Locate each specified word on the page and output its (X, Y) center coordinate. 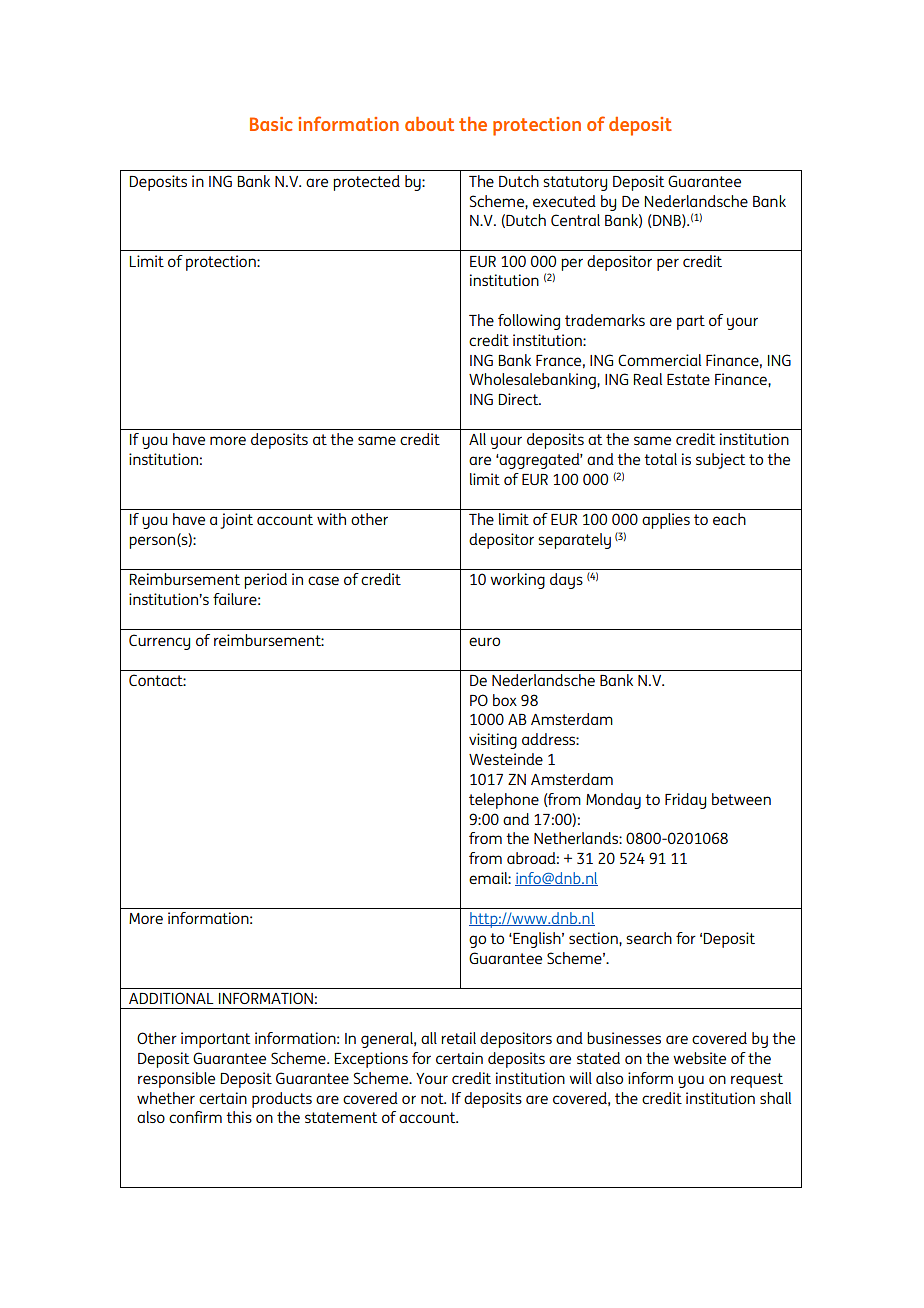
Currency (159, 642)
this (239, 1117)
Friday (685, 801)
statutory (575, 183)
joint (236, 521)
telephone (504, 801)
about (429, 124)
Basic (271, 124)
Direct (520, 399)
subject (720, 461)
